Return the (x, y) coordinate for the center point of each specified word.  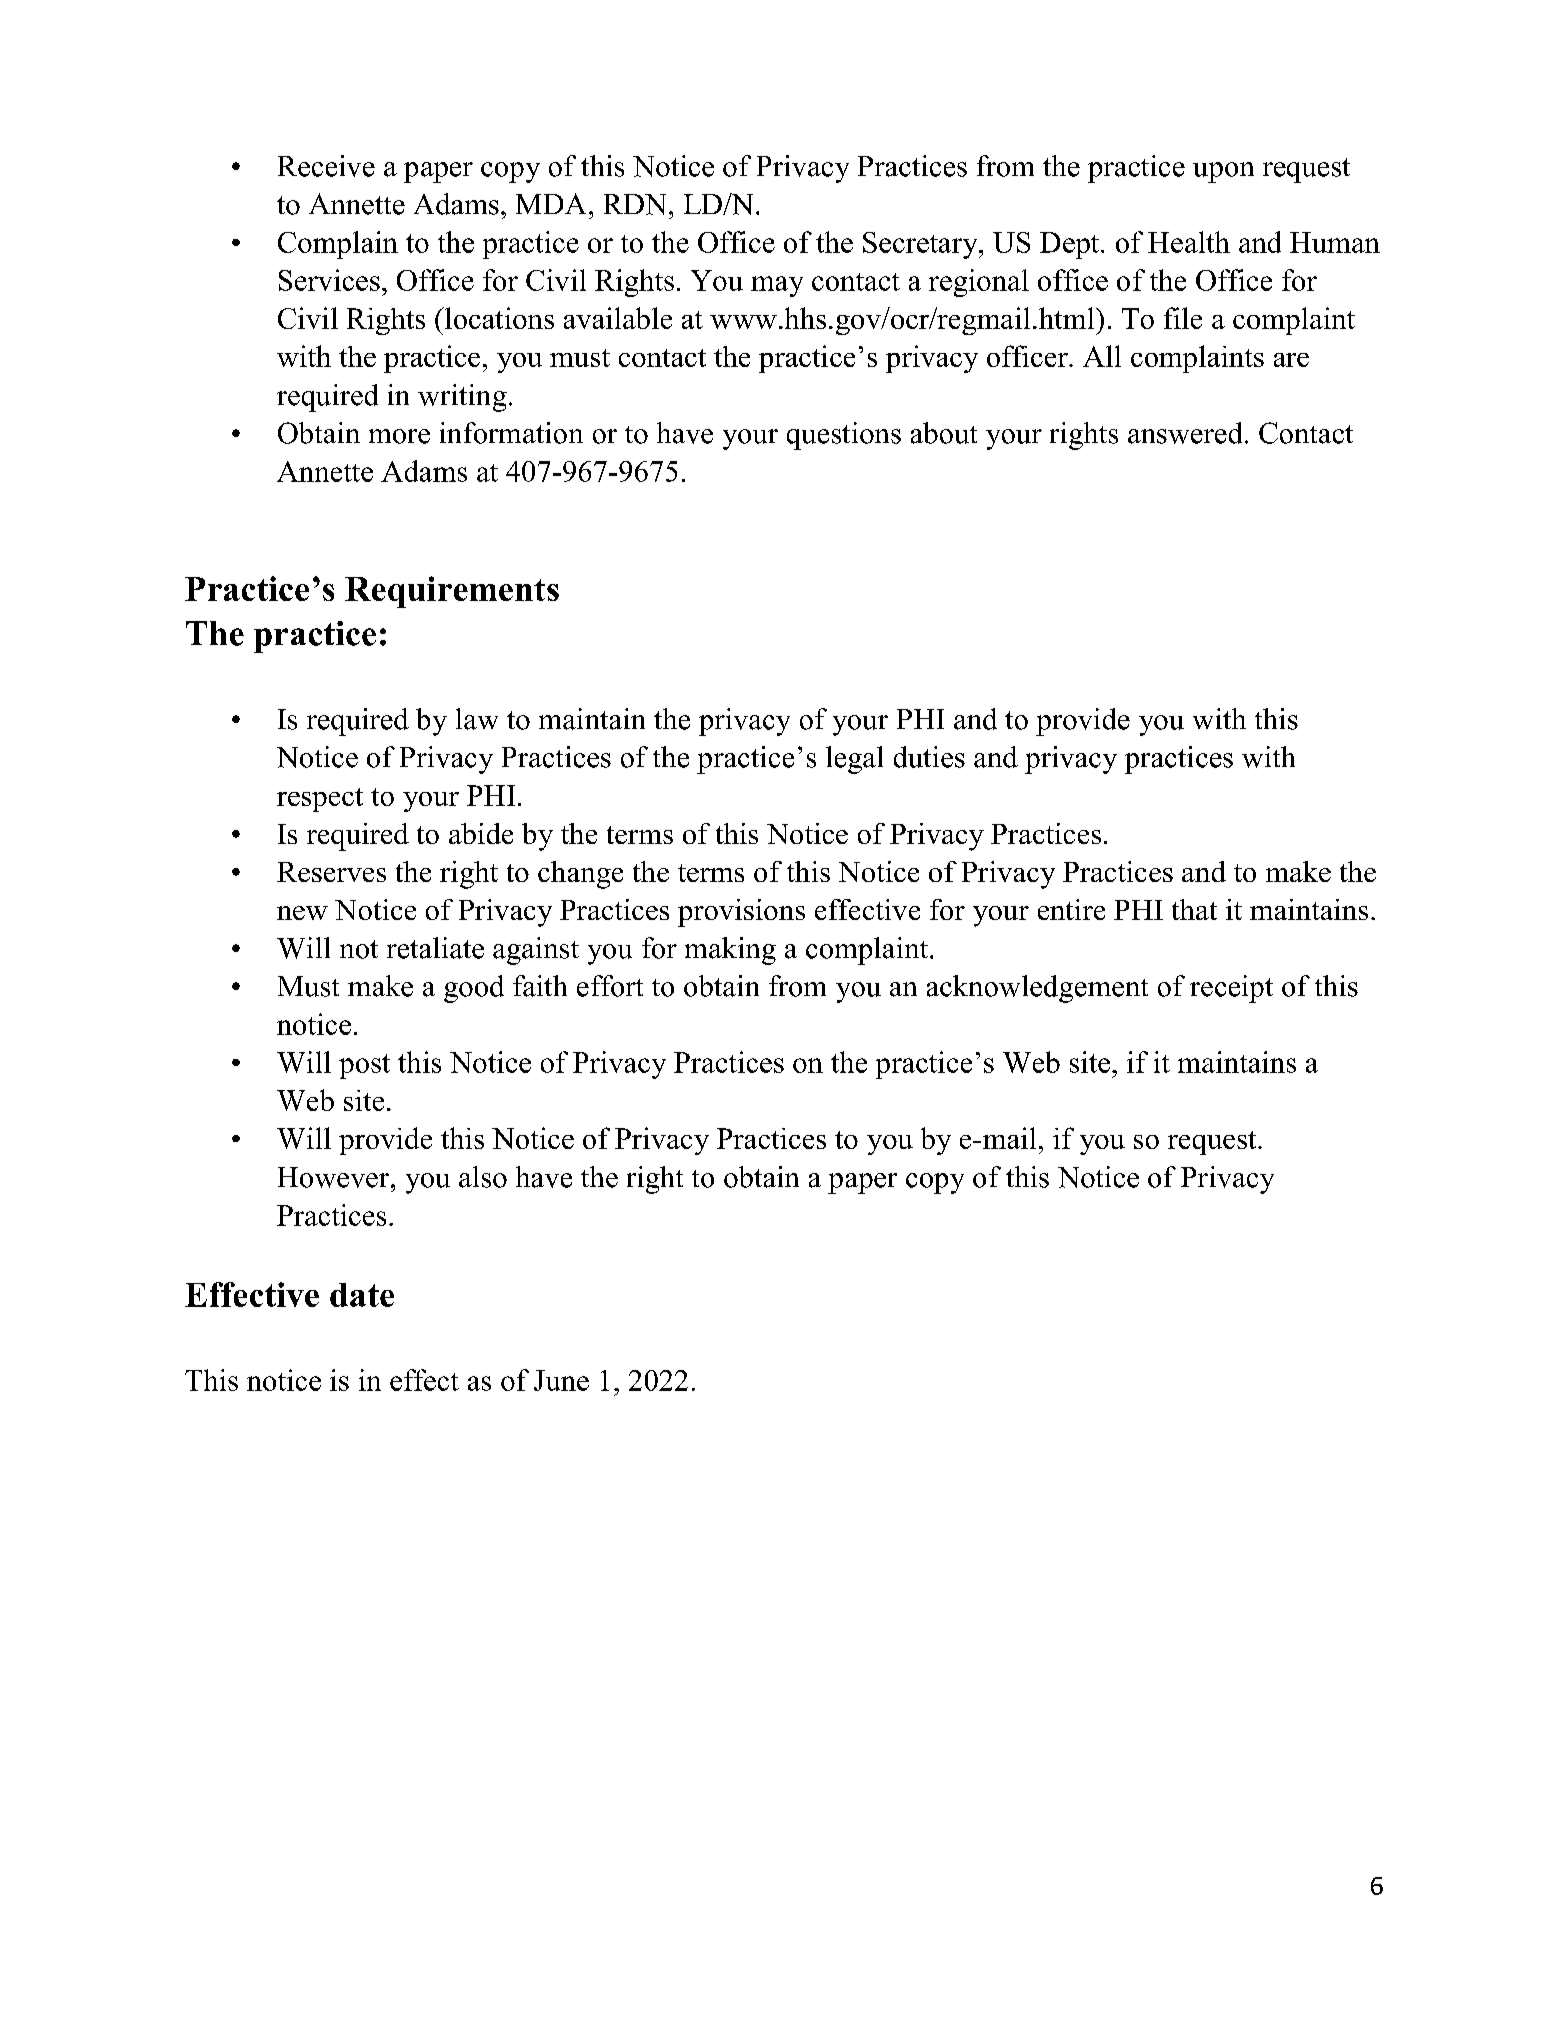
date (362, 1295)
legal (854, 760)
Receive (326, 166)
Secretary (921, 245)
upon (1223, 172)
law (477, 719)
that (1194, 909)
